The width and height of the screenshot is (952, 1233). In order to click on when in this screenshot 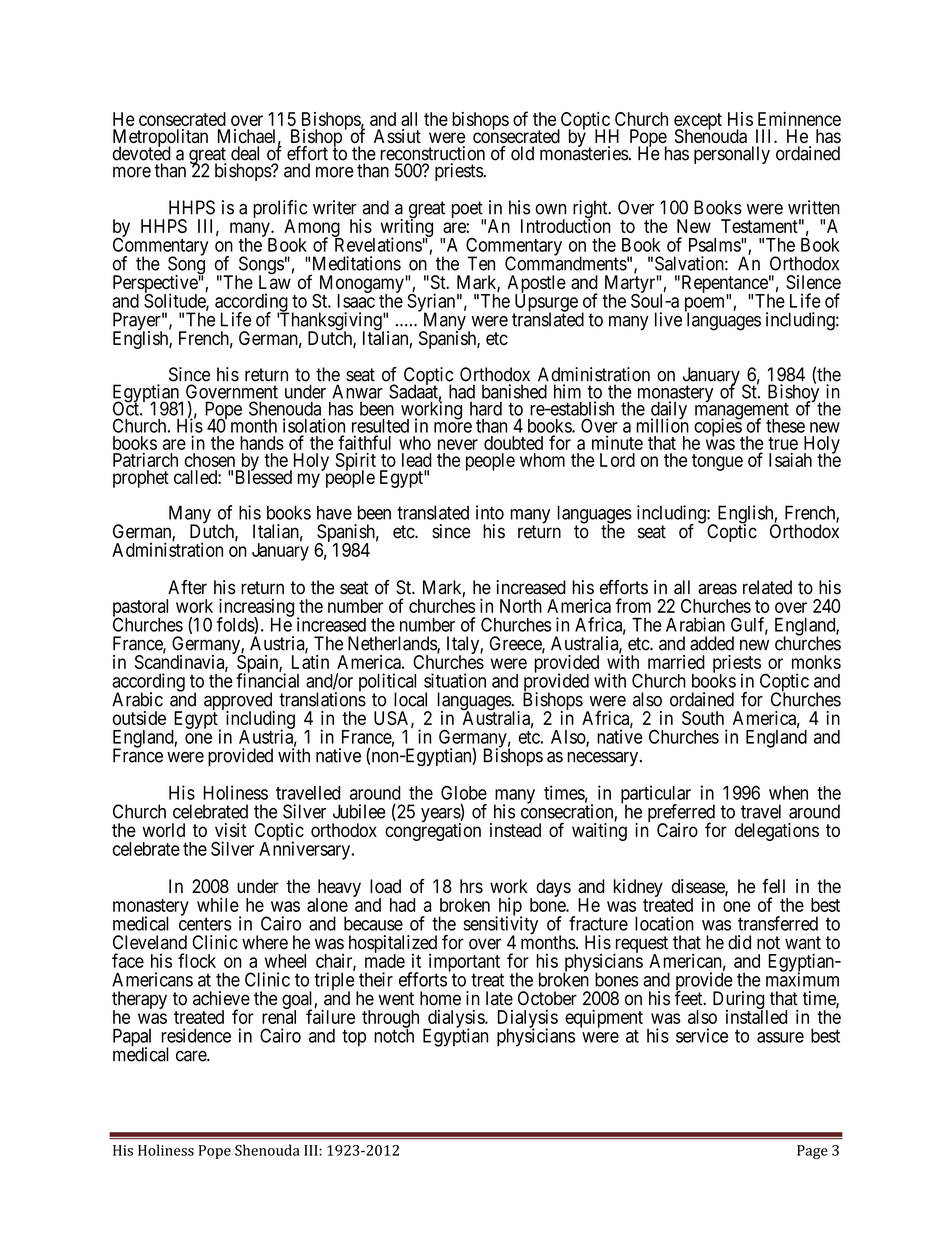, I will do `click(788, 793)`.
